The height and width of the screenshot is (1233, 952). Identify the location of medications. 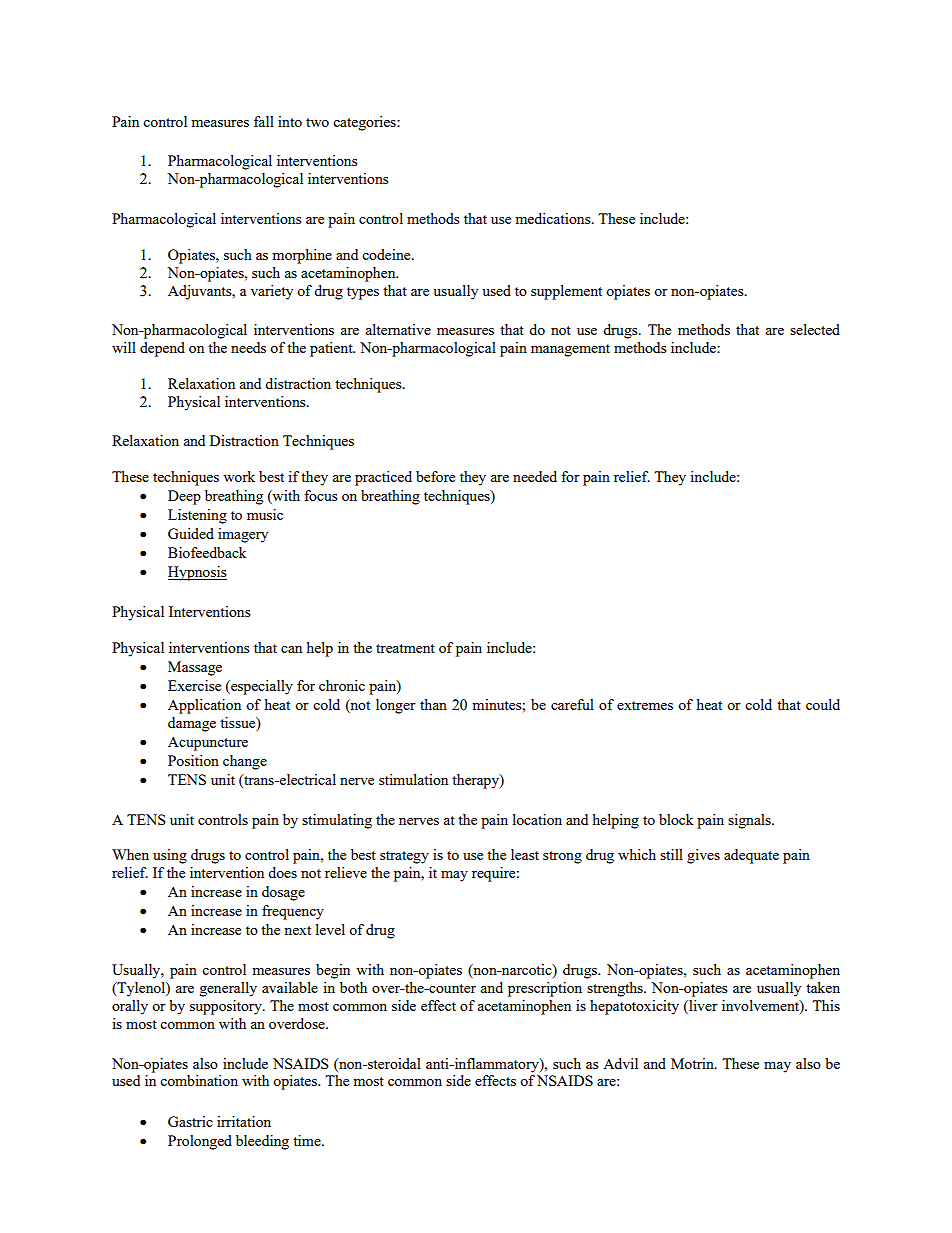
(554, 218).
